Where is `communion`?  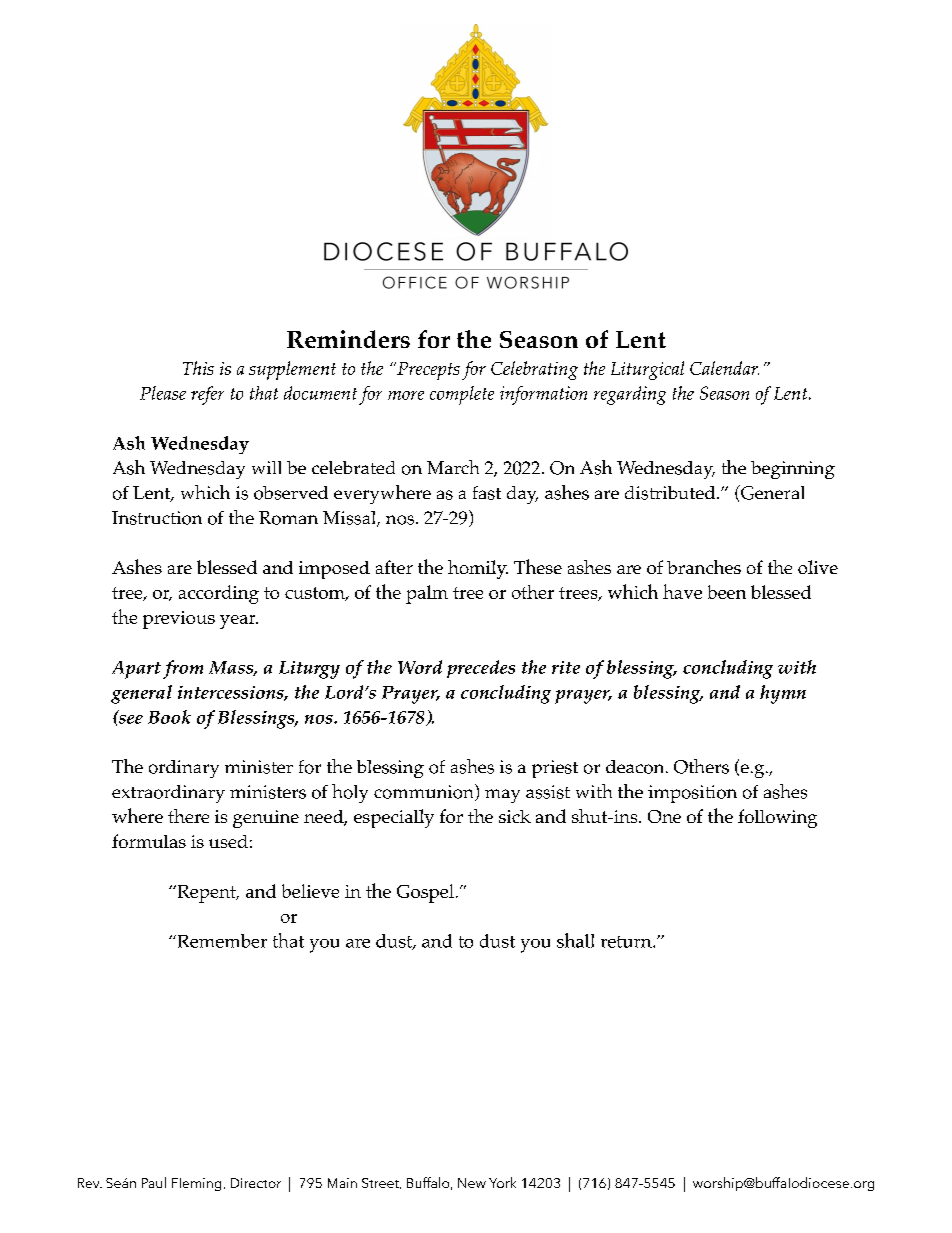
communion is located at coordinates (425, 792).
